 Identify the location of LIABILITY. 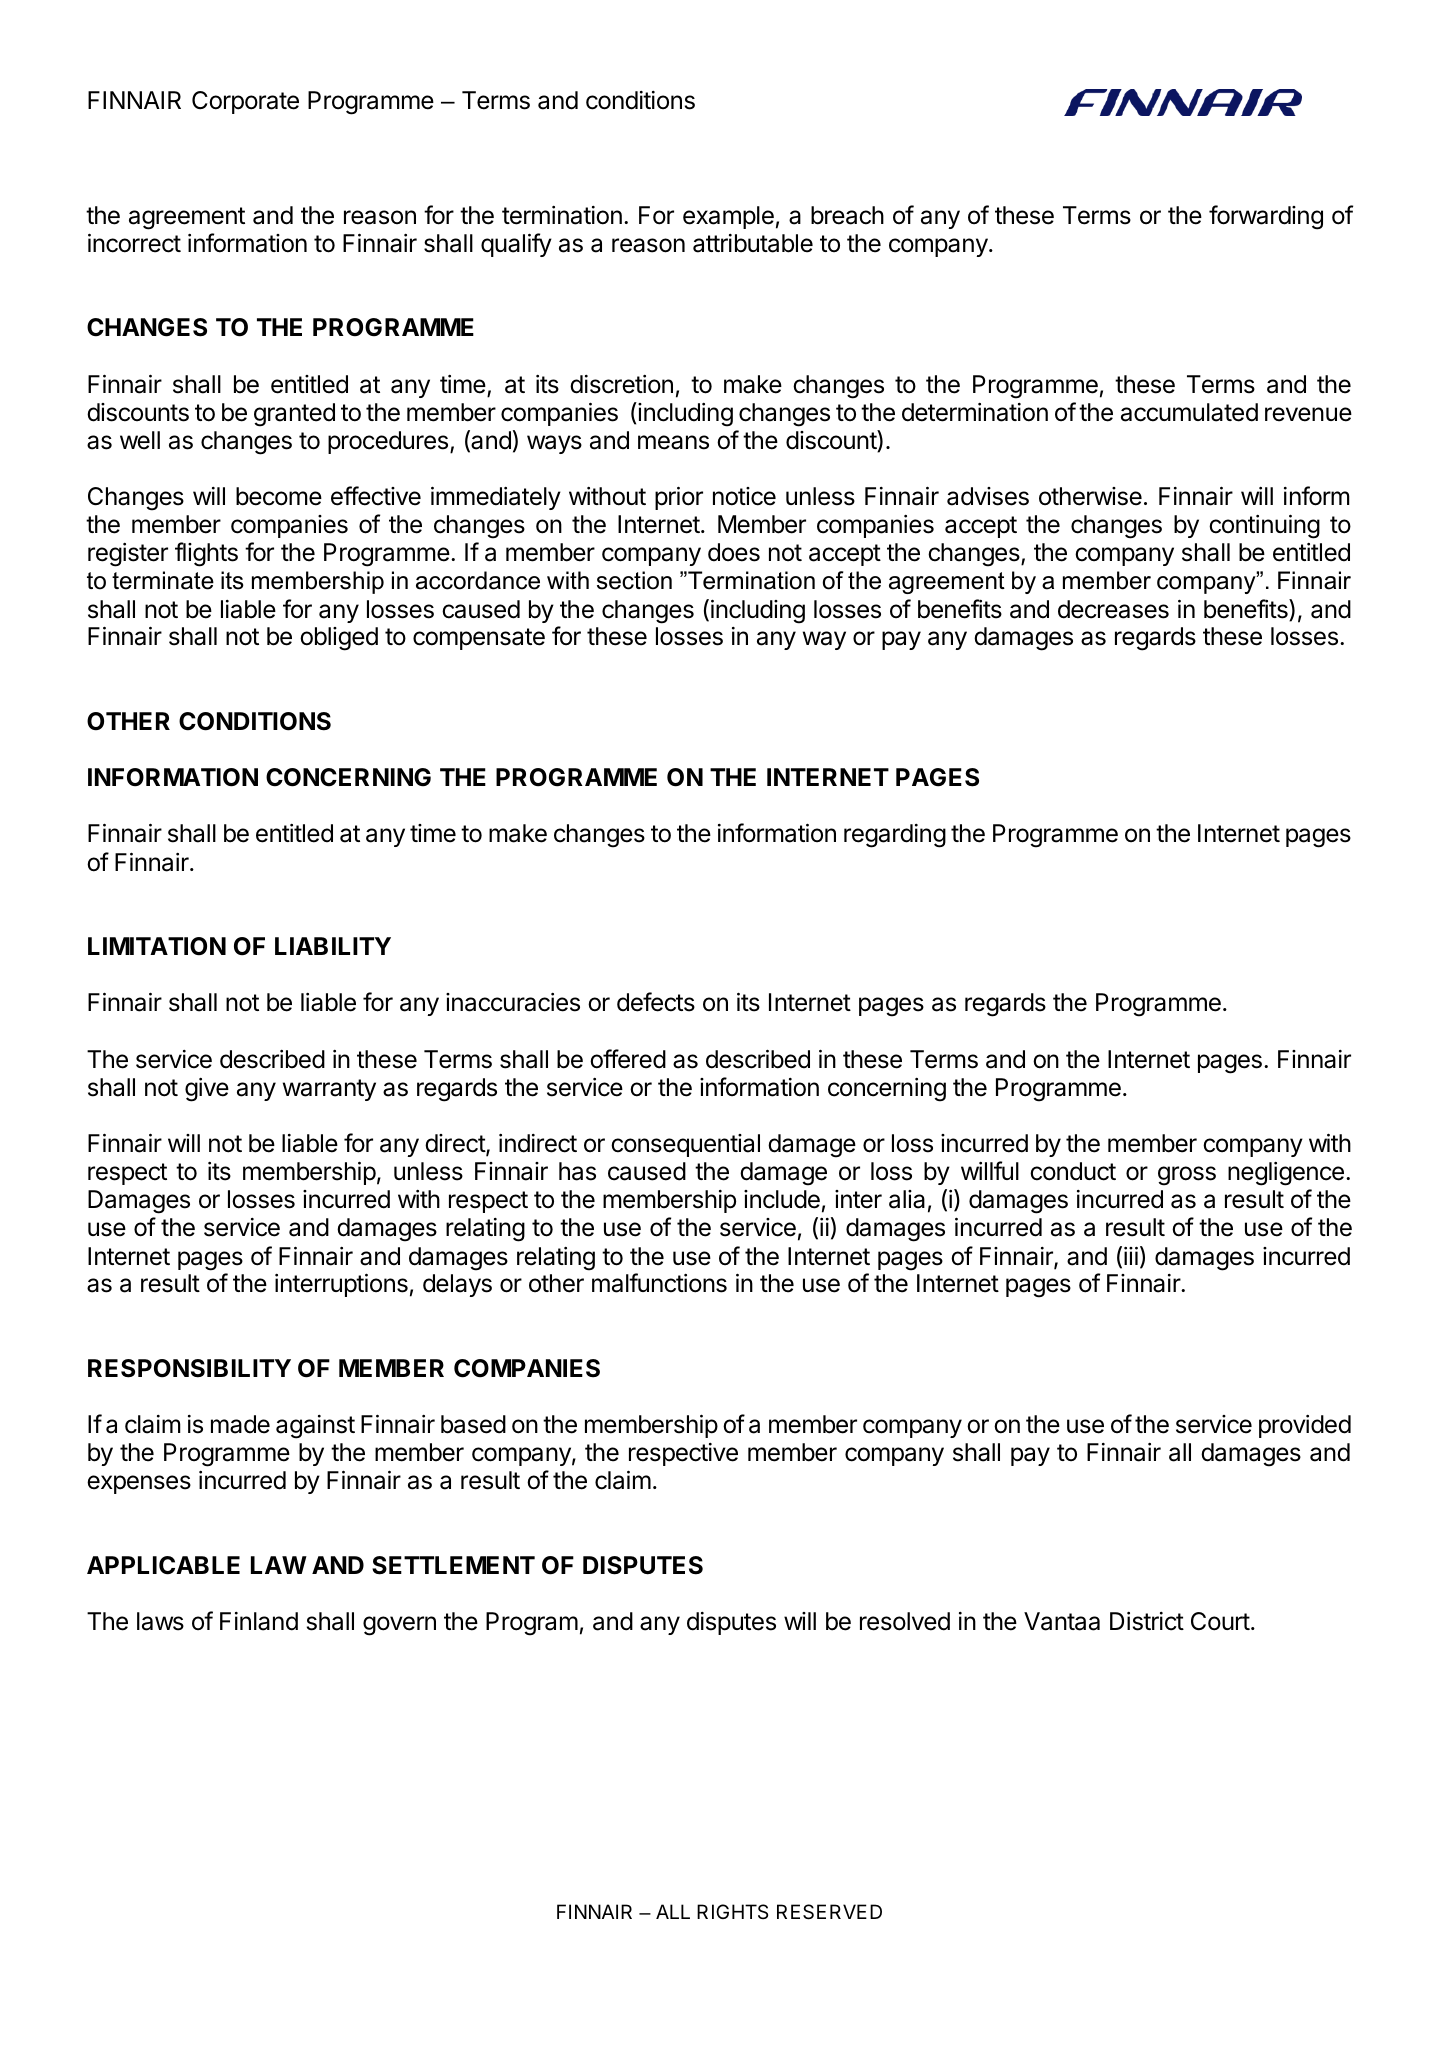
(333, 946).
